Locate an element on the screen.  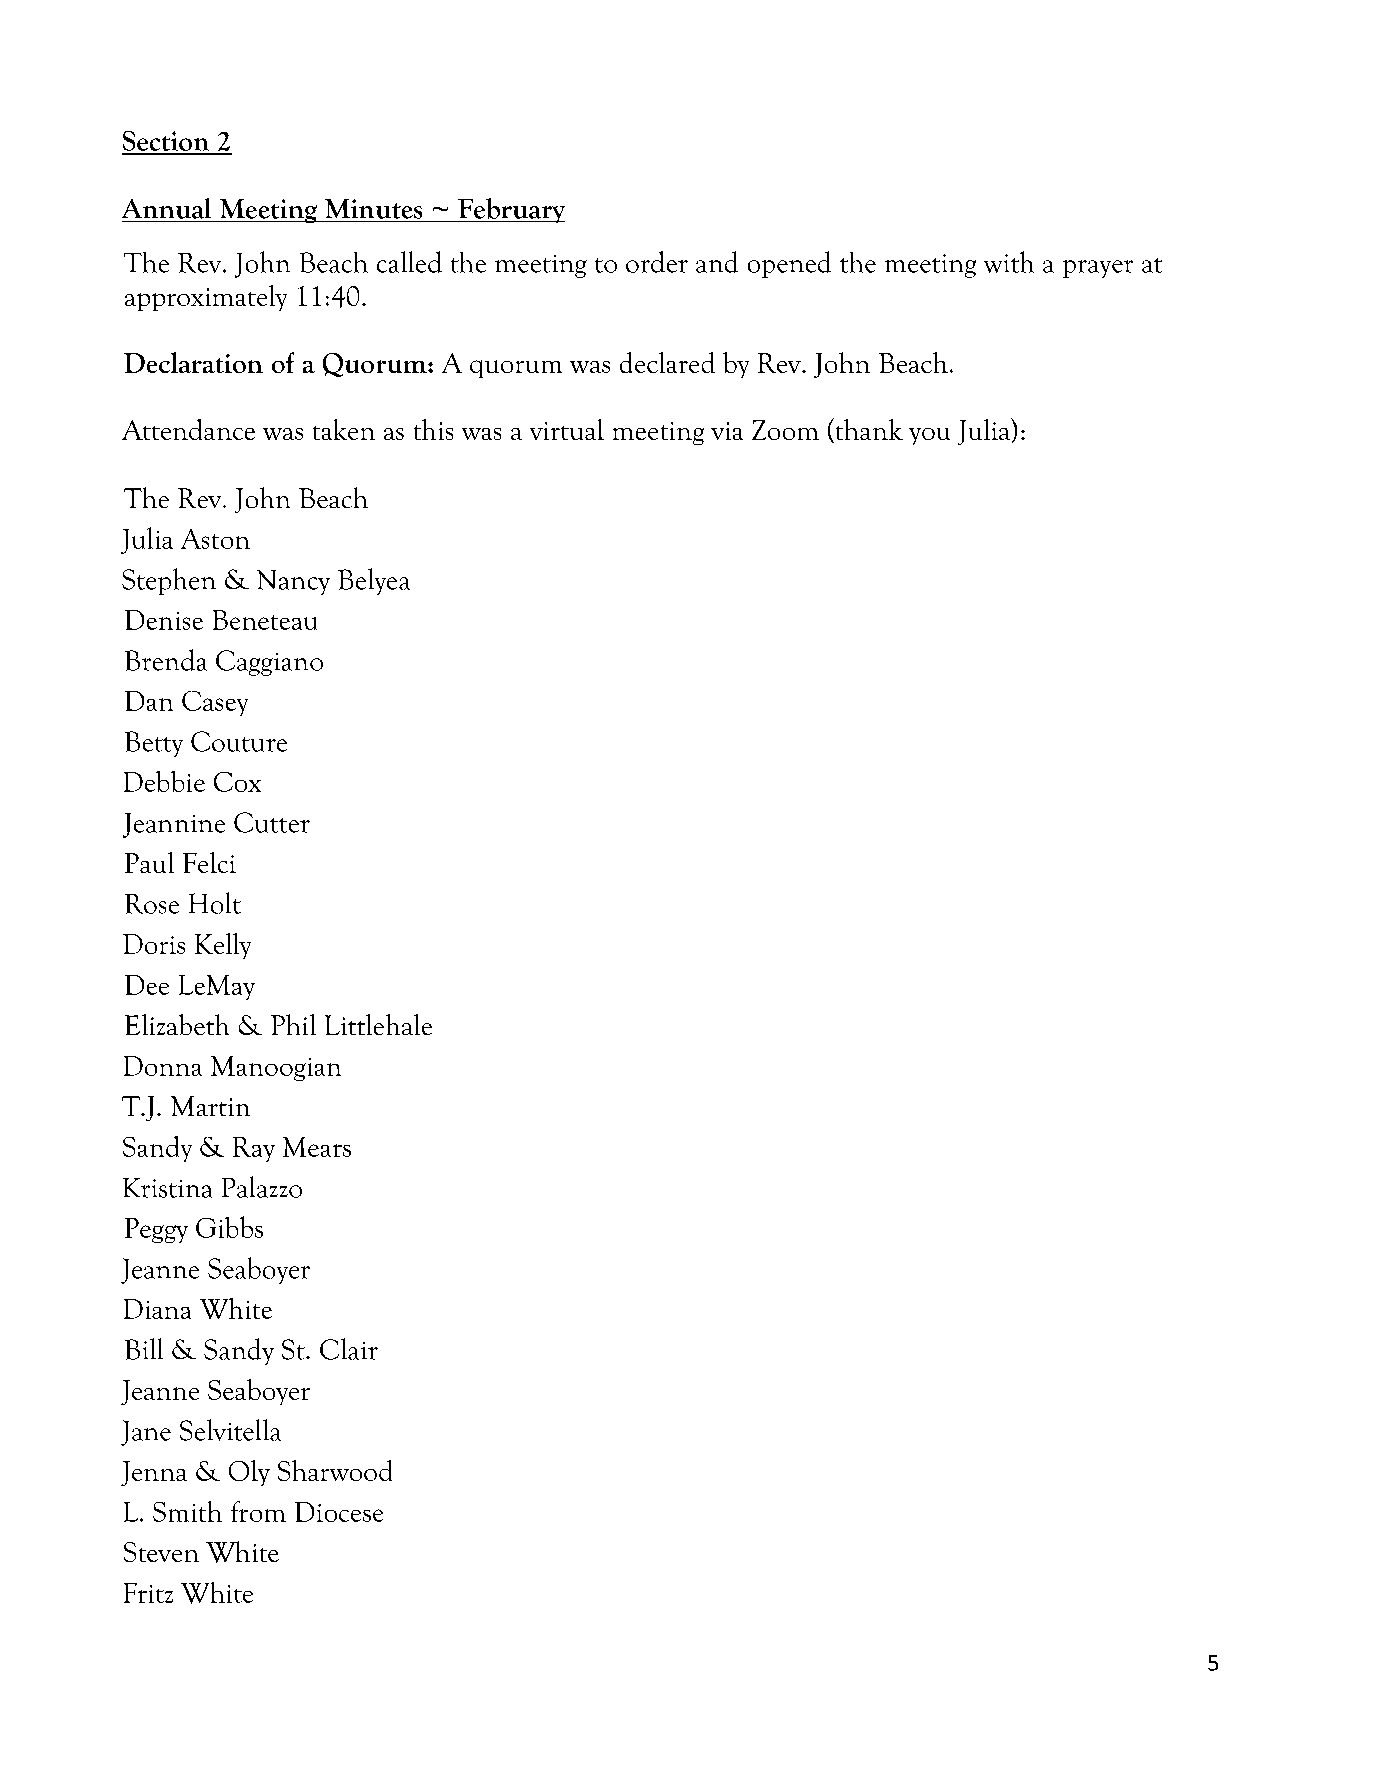
virtual is located at coordinates (567, 429).
